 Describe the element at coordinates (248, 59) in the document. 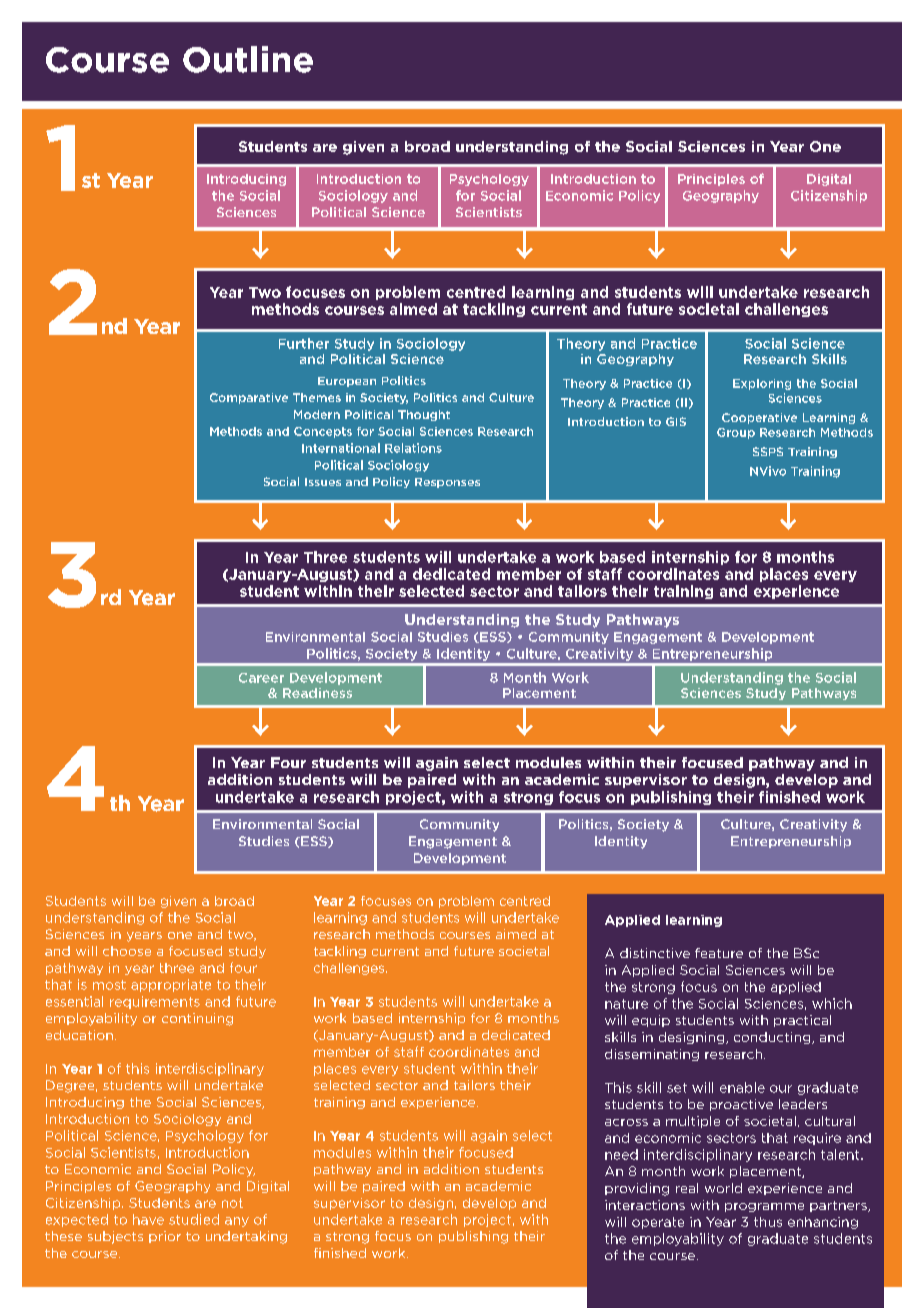

I see `Outline` at that location.
